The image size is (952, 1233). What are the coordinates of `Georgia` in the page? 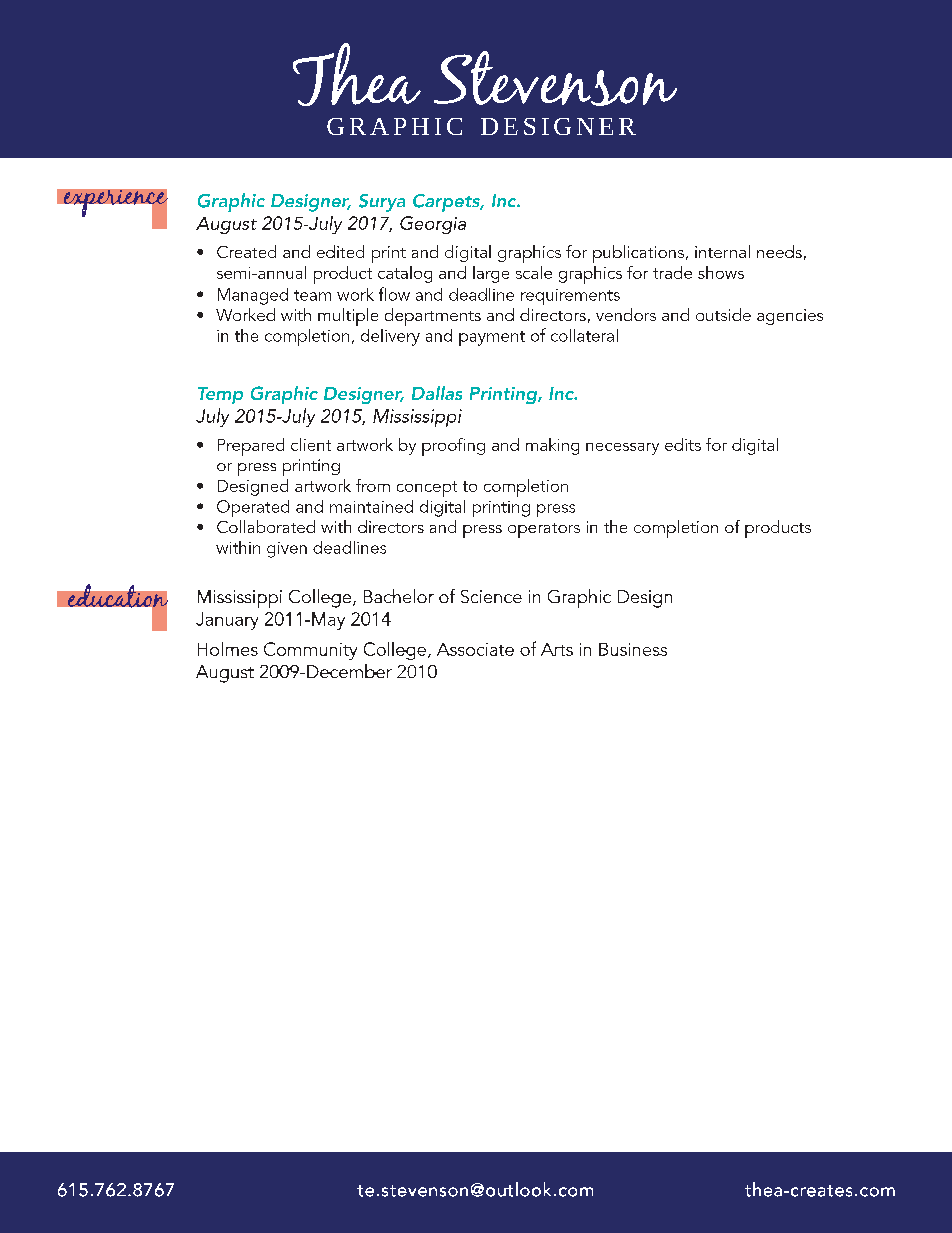 It's located at (433, 225).
